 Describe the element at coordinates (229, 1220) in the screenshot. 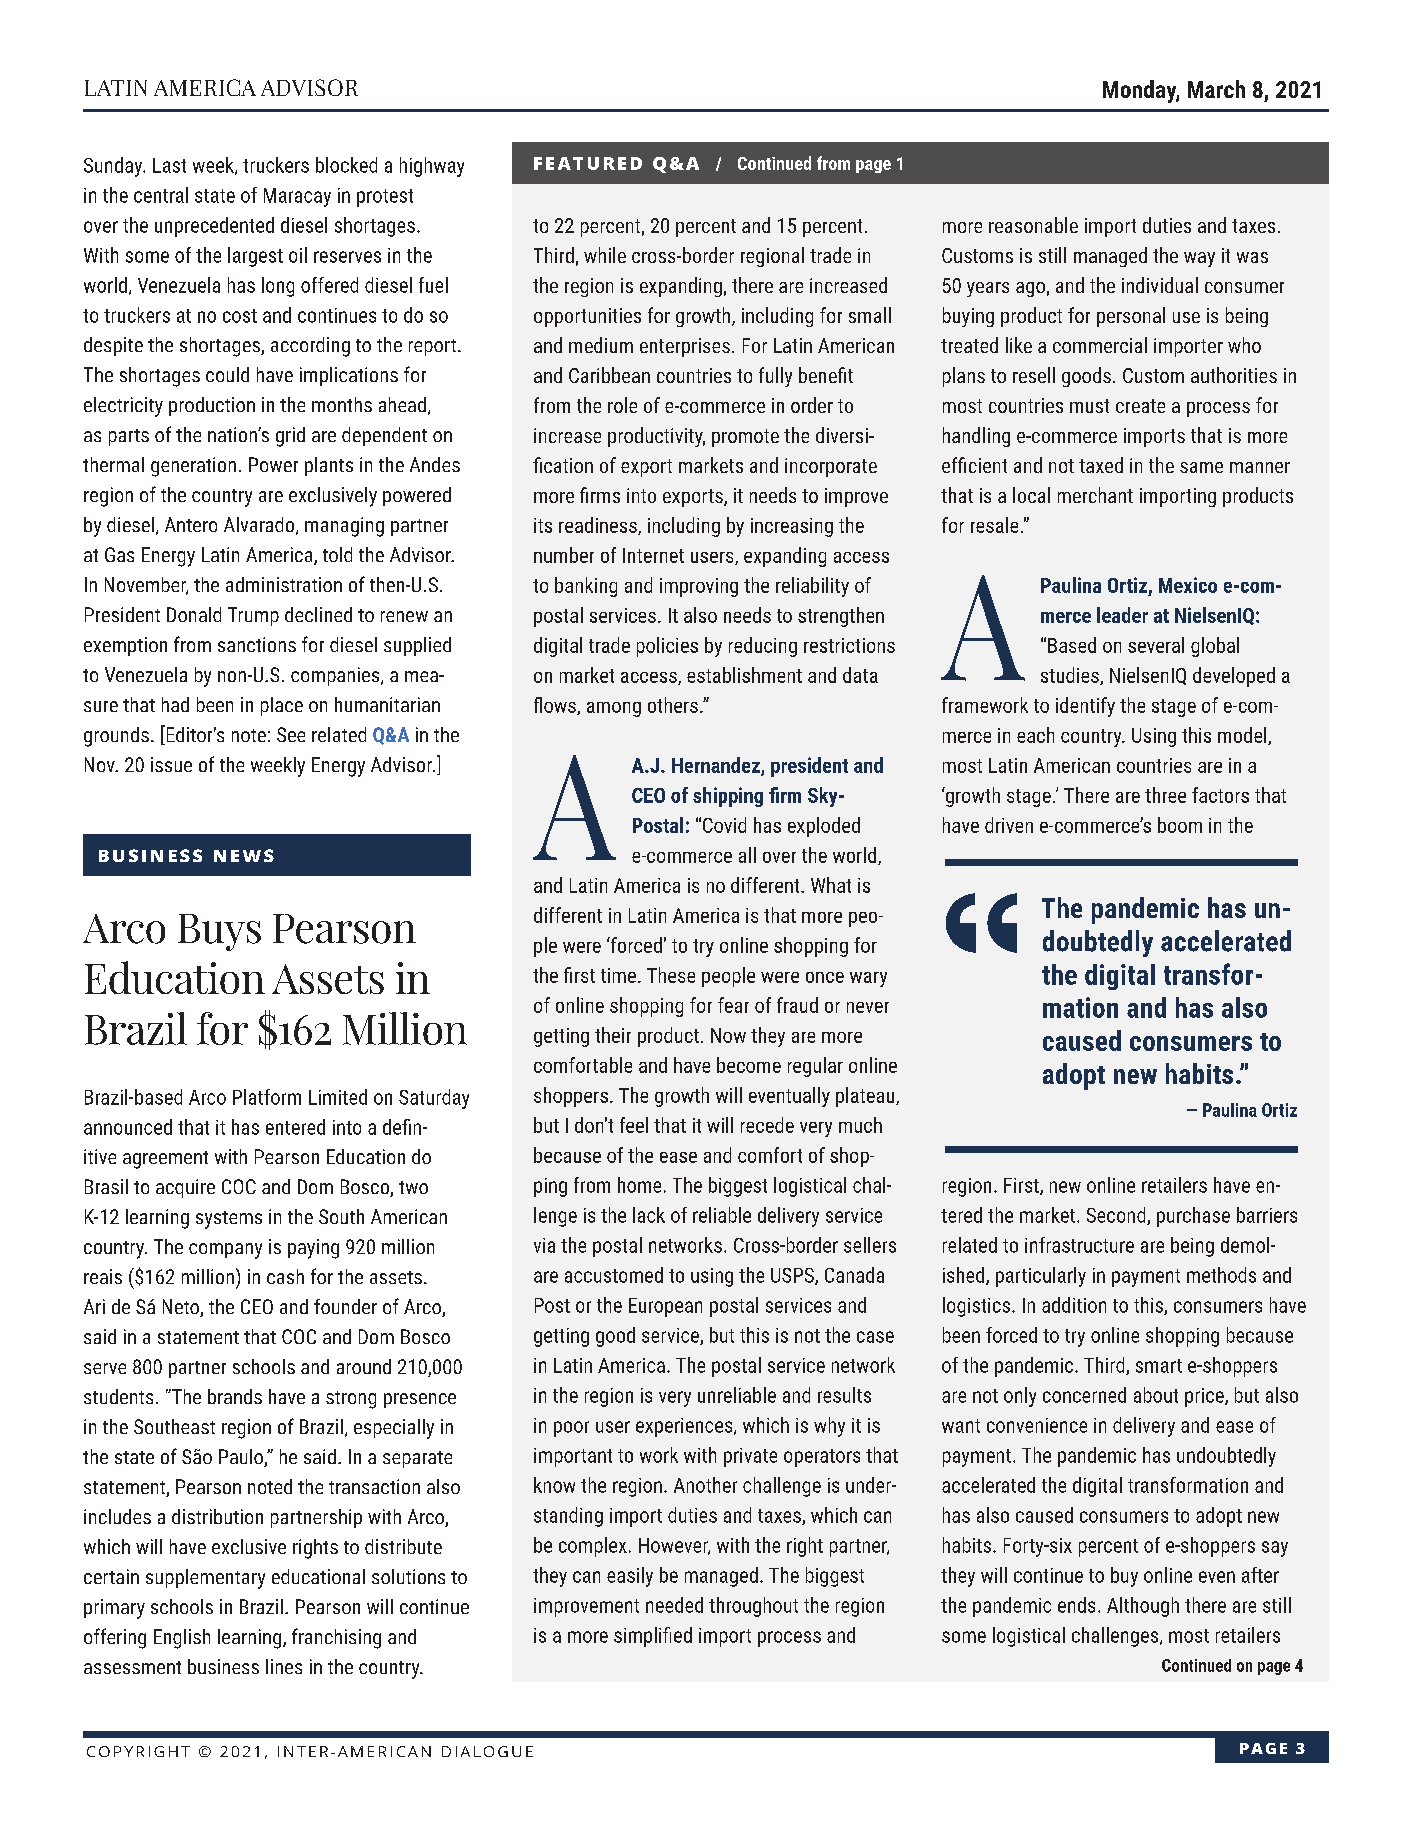

I see `systems` at that location.
